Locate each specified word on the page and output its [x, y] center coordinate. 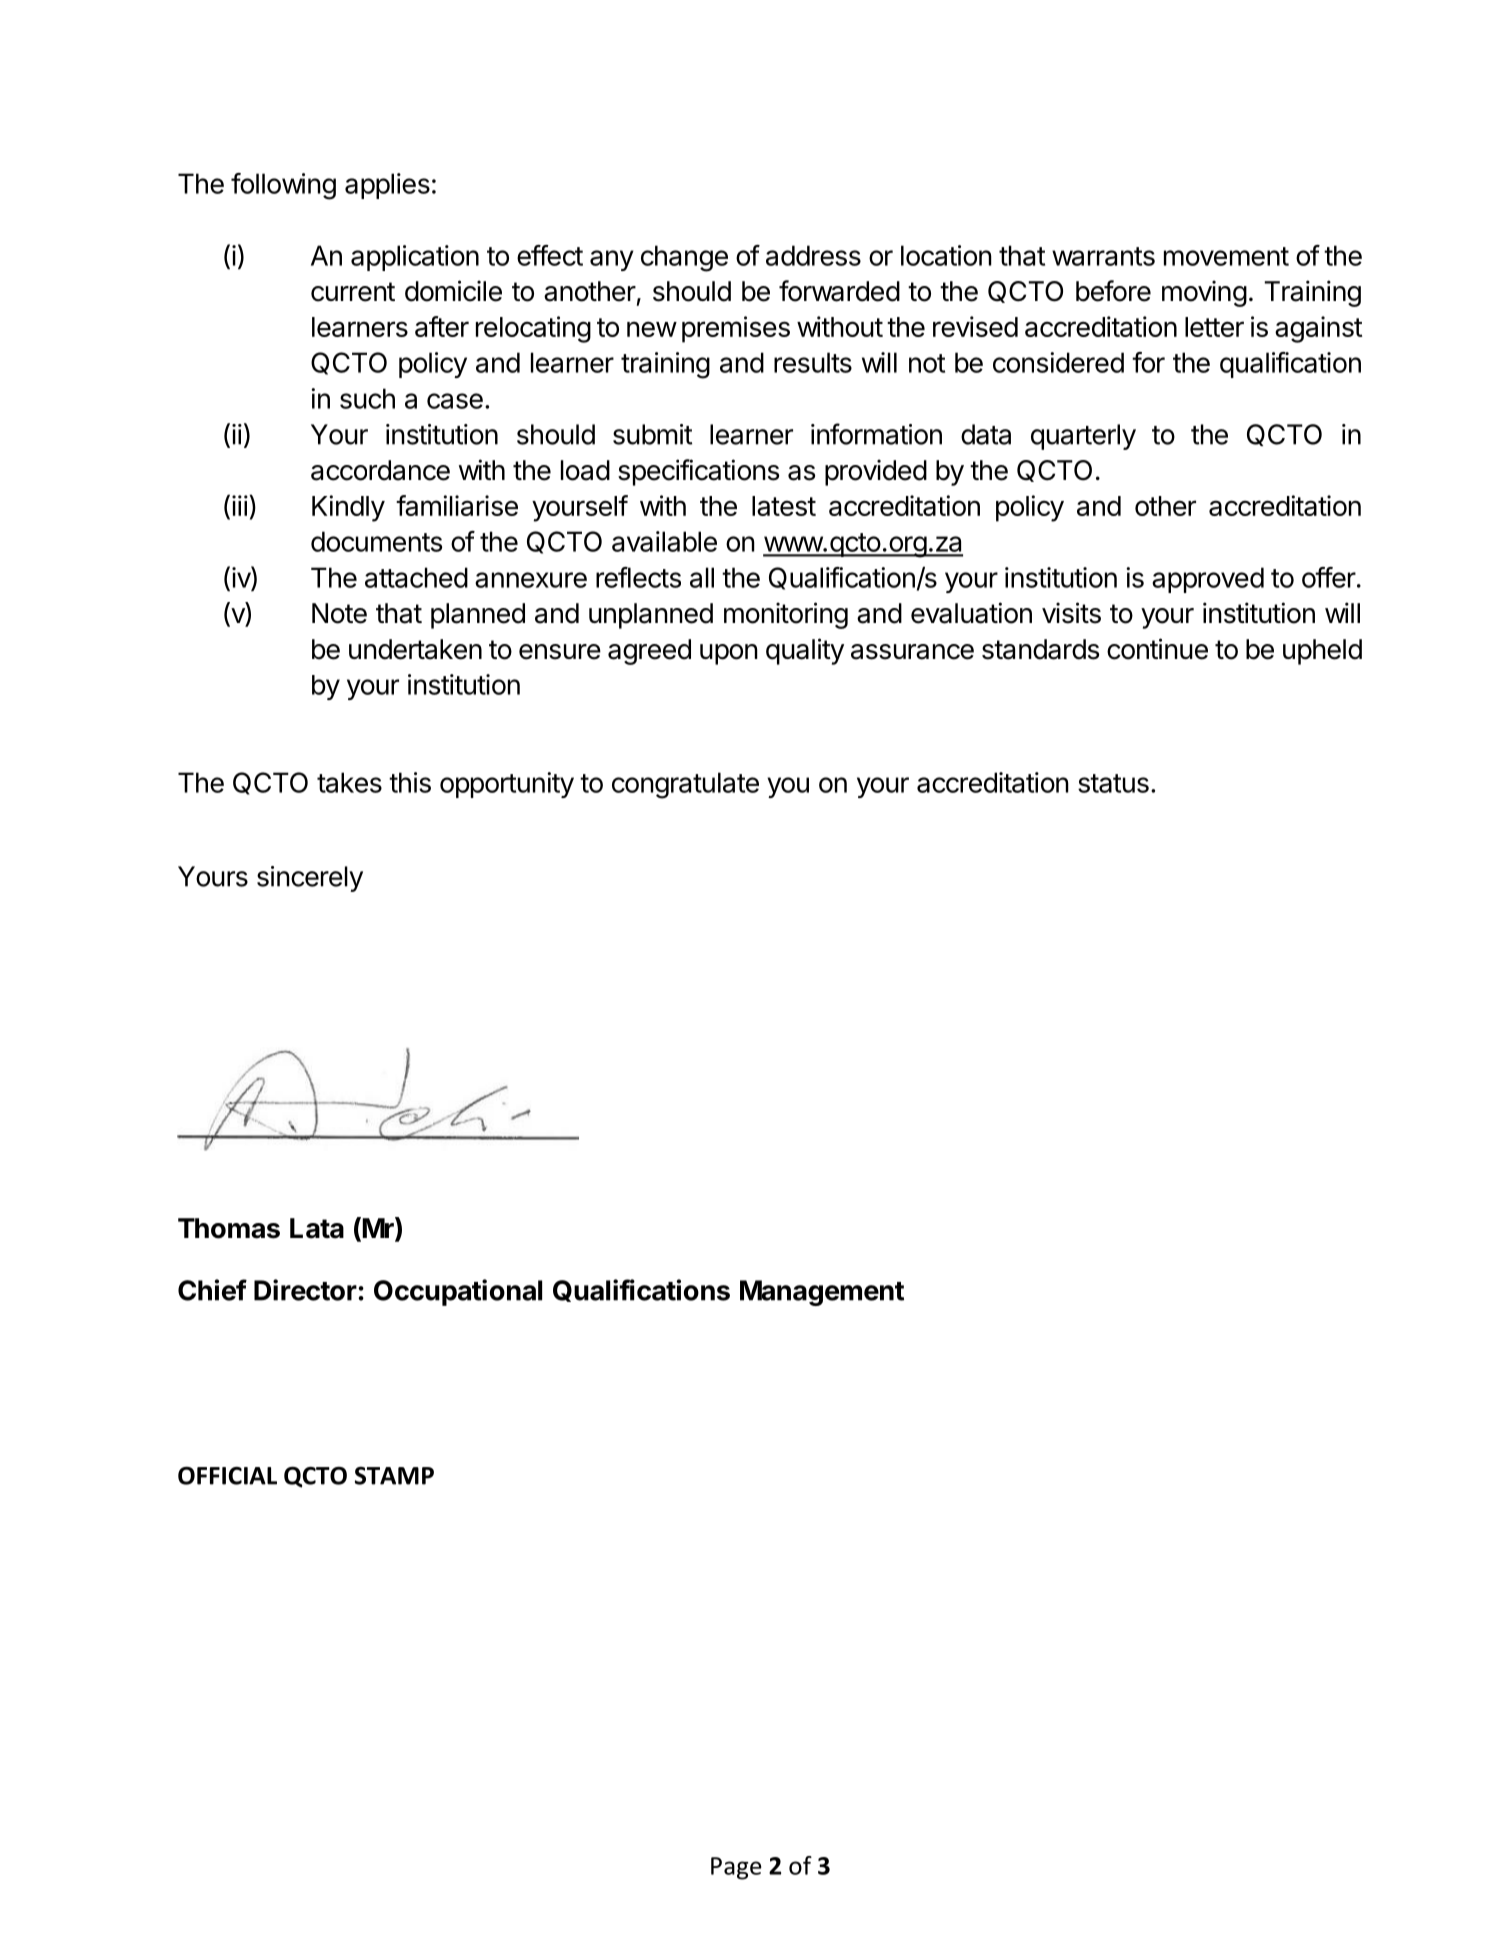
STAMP [394, 1476]
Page [736, 1868]
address [813, 255]
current [353, 292]
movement [1226, 256]
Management [822, 1293]
